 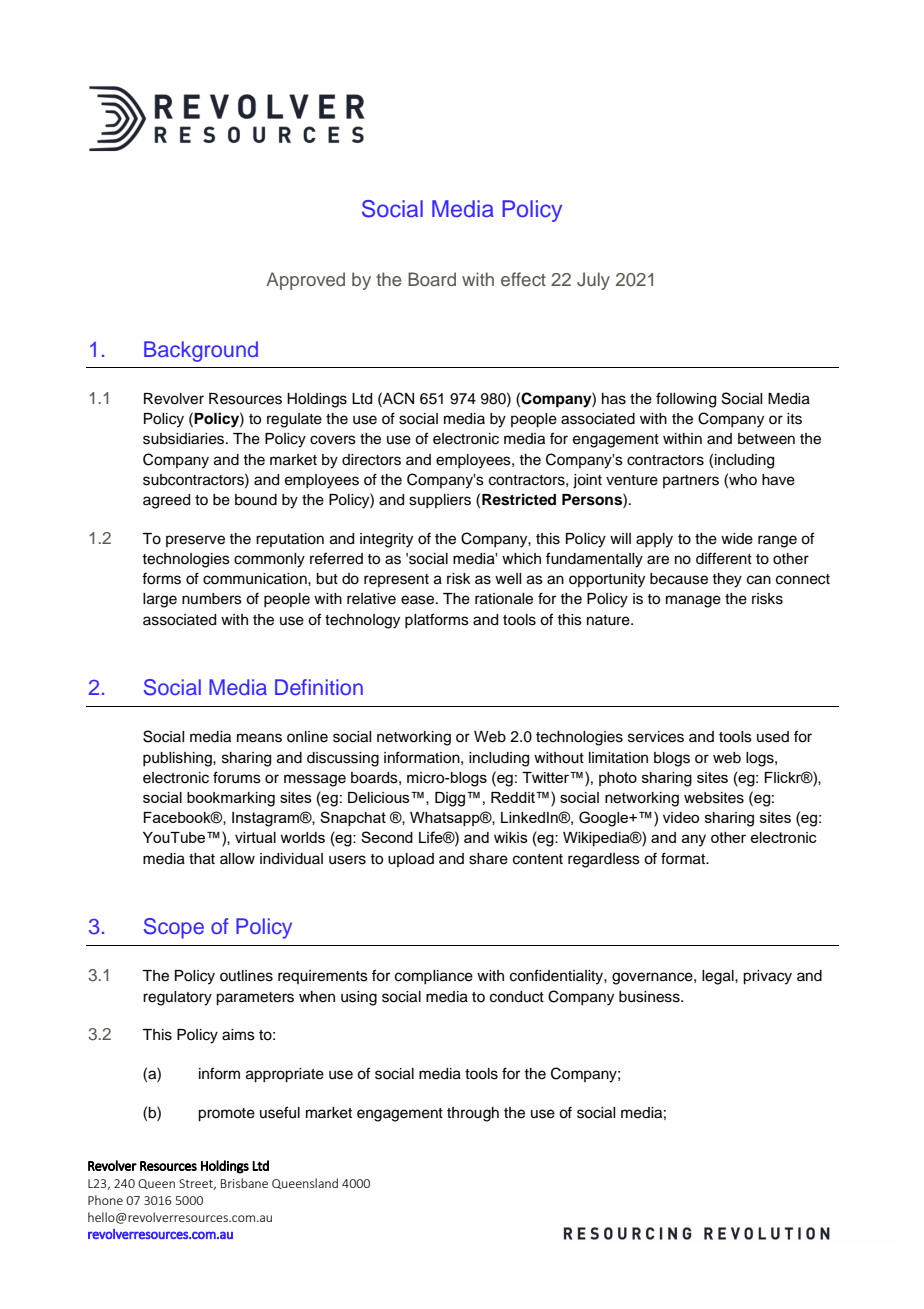 I want to click on that, so click(x=202, y=859).
